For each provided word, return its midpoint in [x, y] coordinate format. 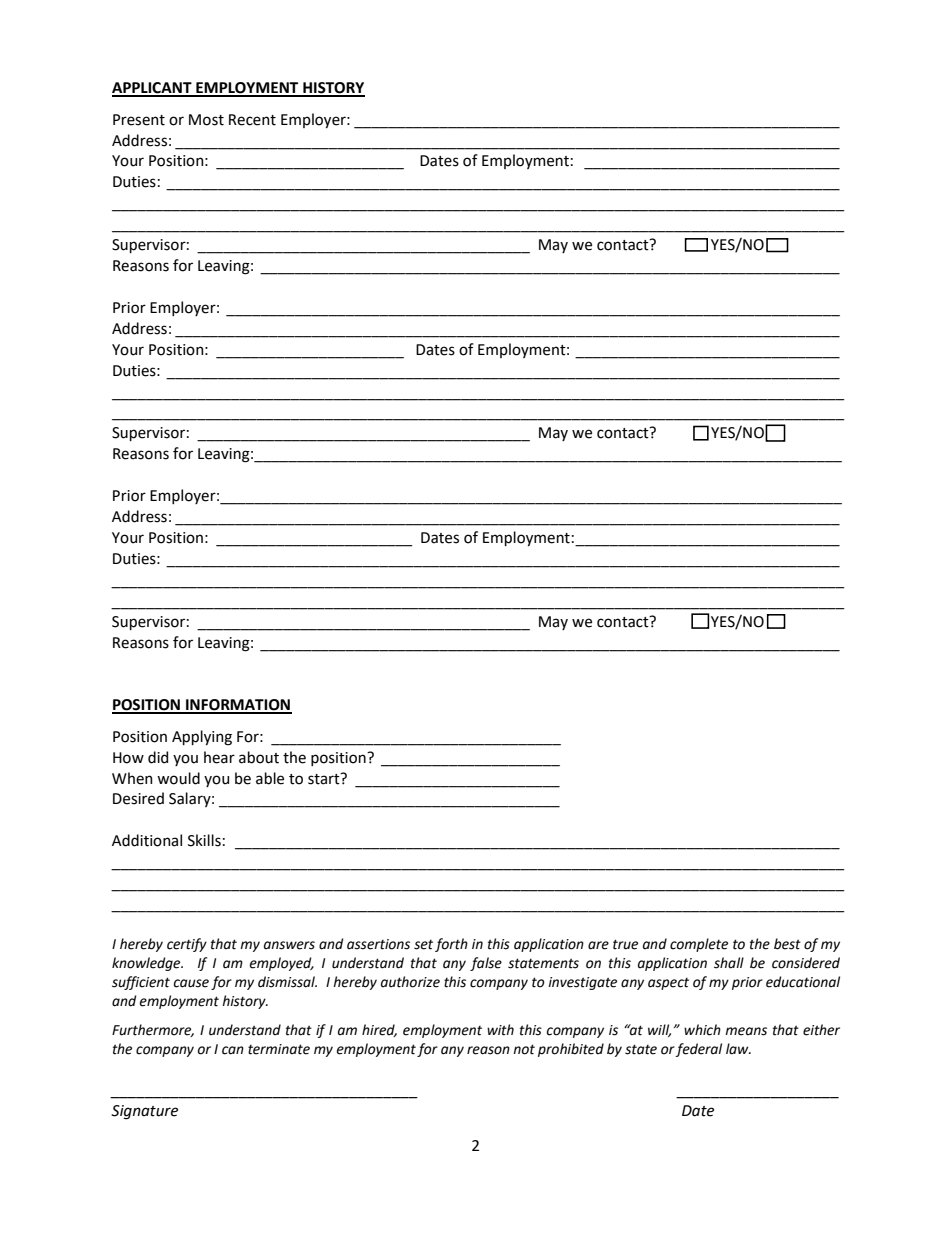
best [787, 944]
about [259, 757]
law [738, 1049]
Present [139, 120]
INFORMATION [238, 706]
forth [451, 945]
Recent [252, 120]
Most [206, 120]
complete [699, 945]
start [325, 779]
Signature [144, 1112]
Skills [204, 840]
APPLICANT [153, 89]
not [524, 1049]
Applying [202, 738]
